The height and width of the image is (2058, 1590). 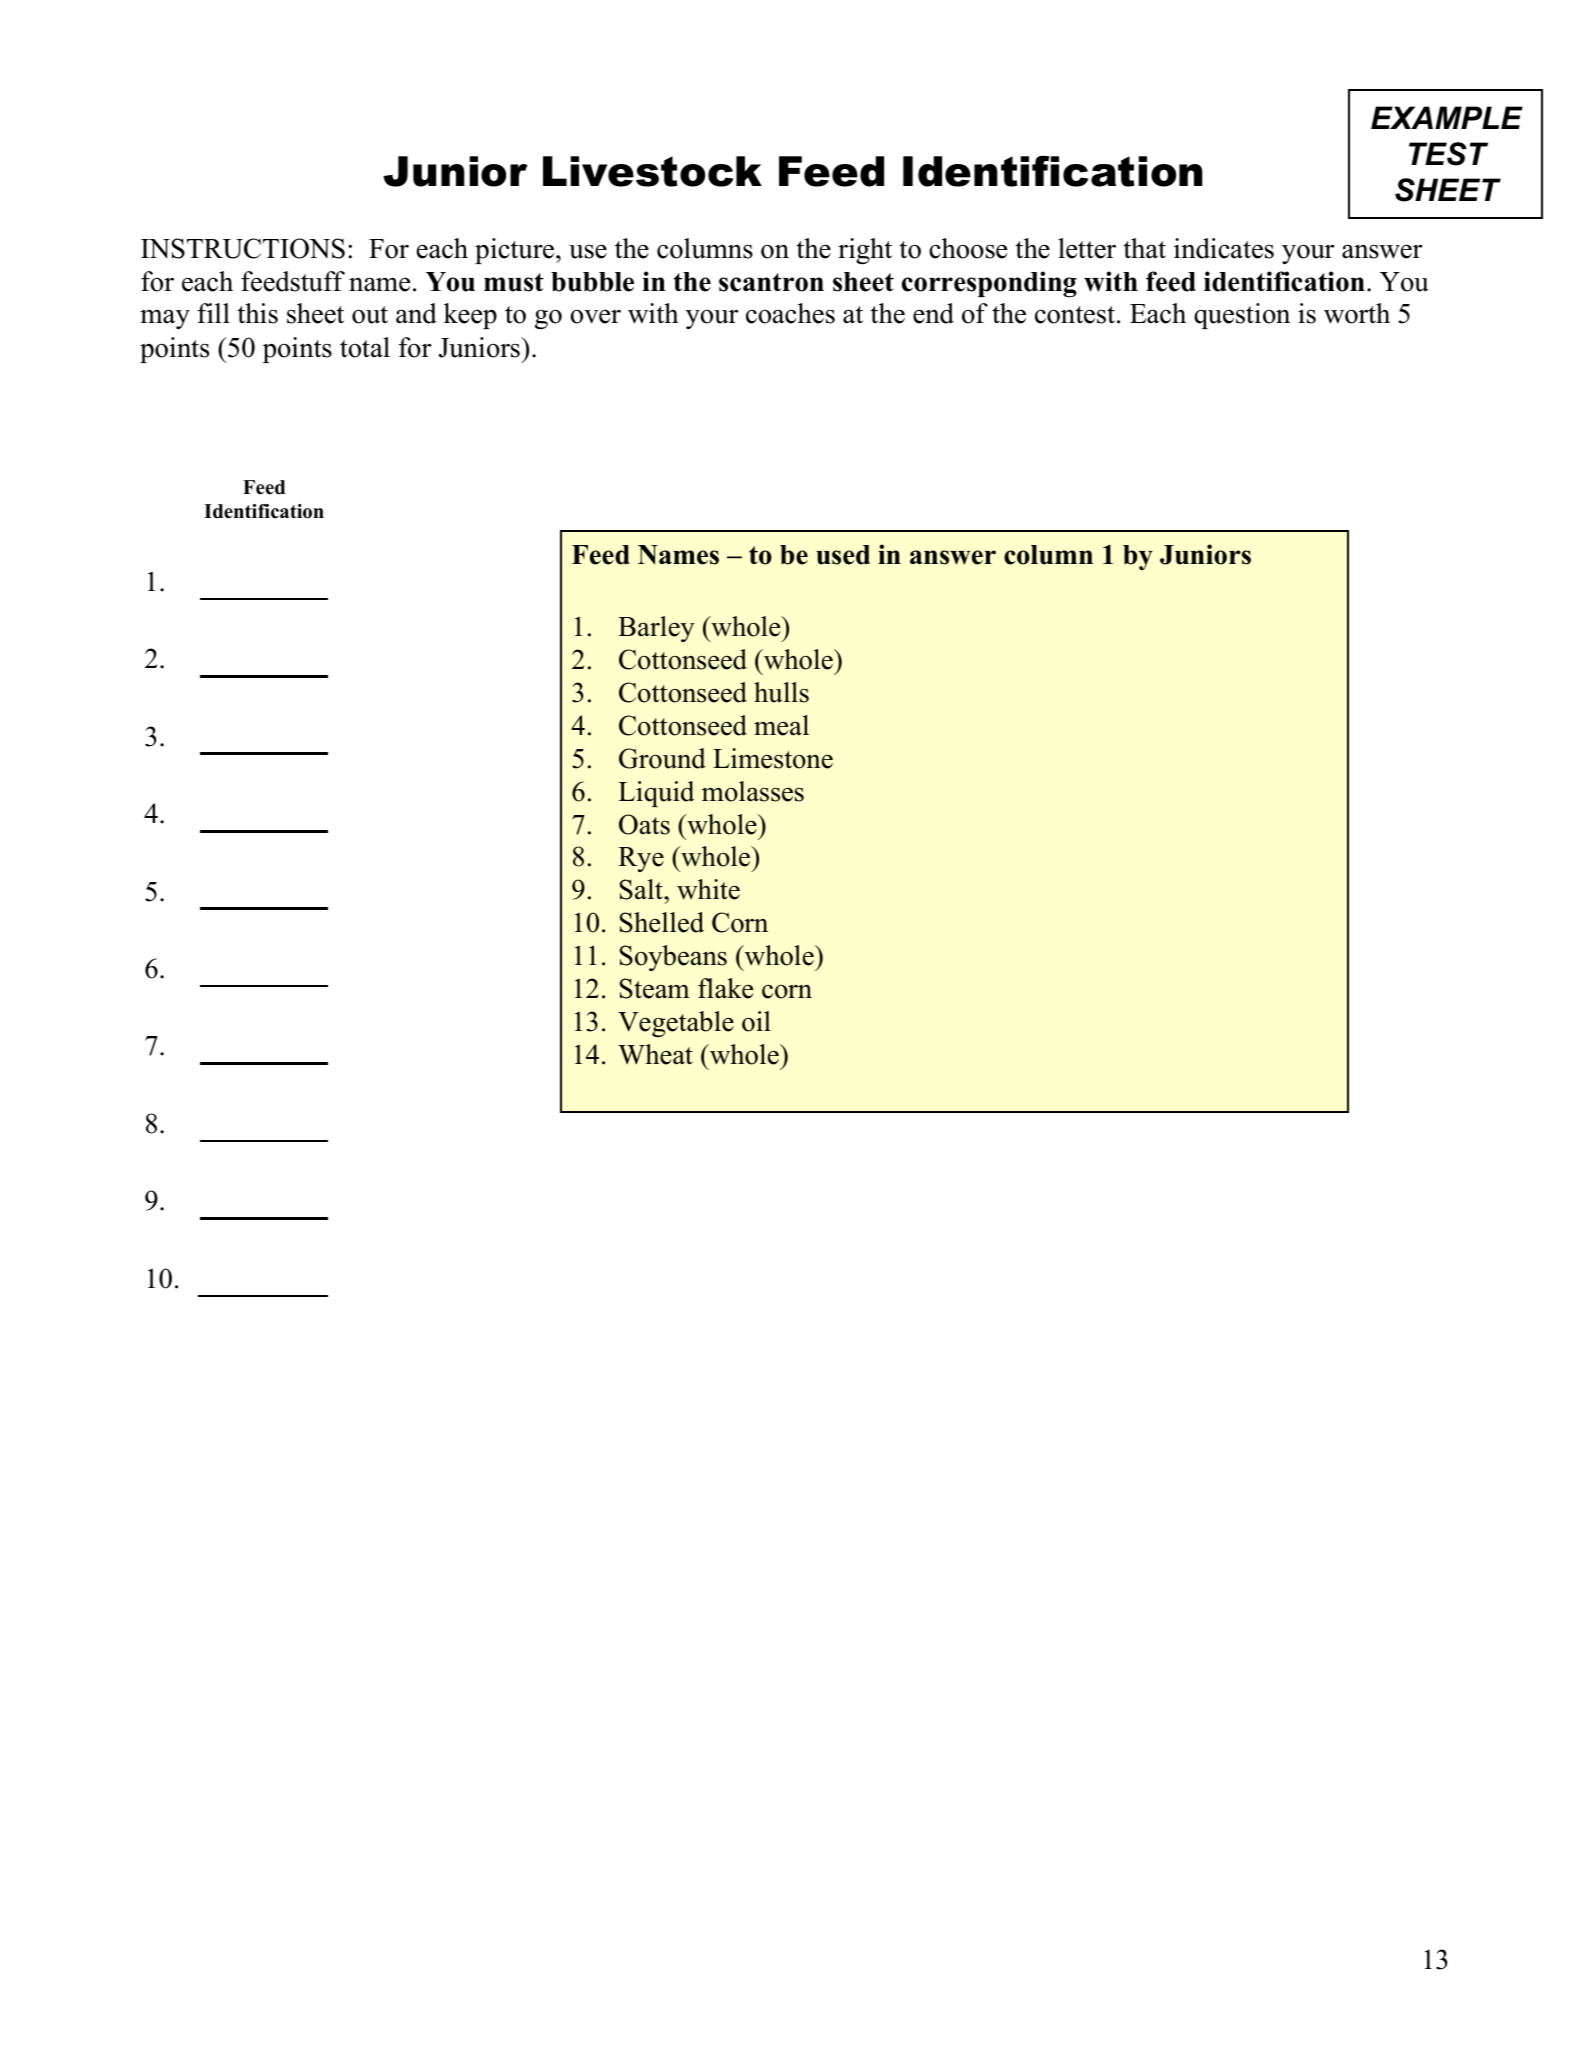 What do you see at coordinates (843, 555) in the image?
I see `used` at bounding box center [843, 555].
